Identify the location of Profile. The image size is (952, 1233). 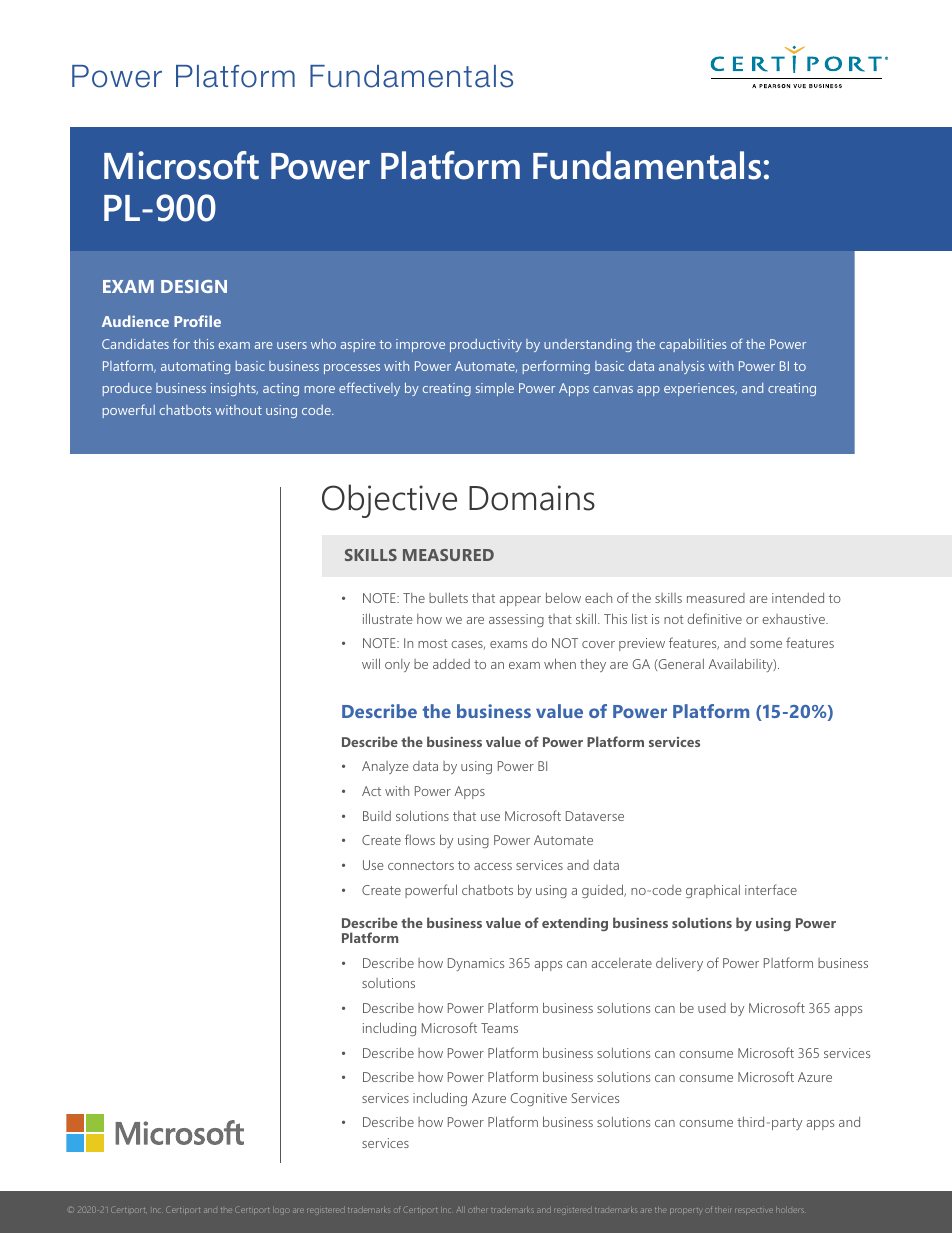
(197, 321).
